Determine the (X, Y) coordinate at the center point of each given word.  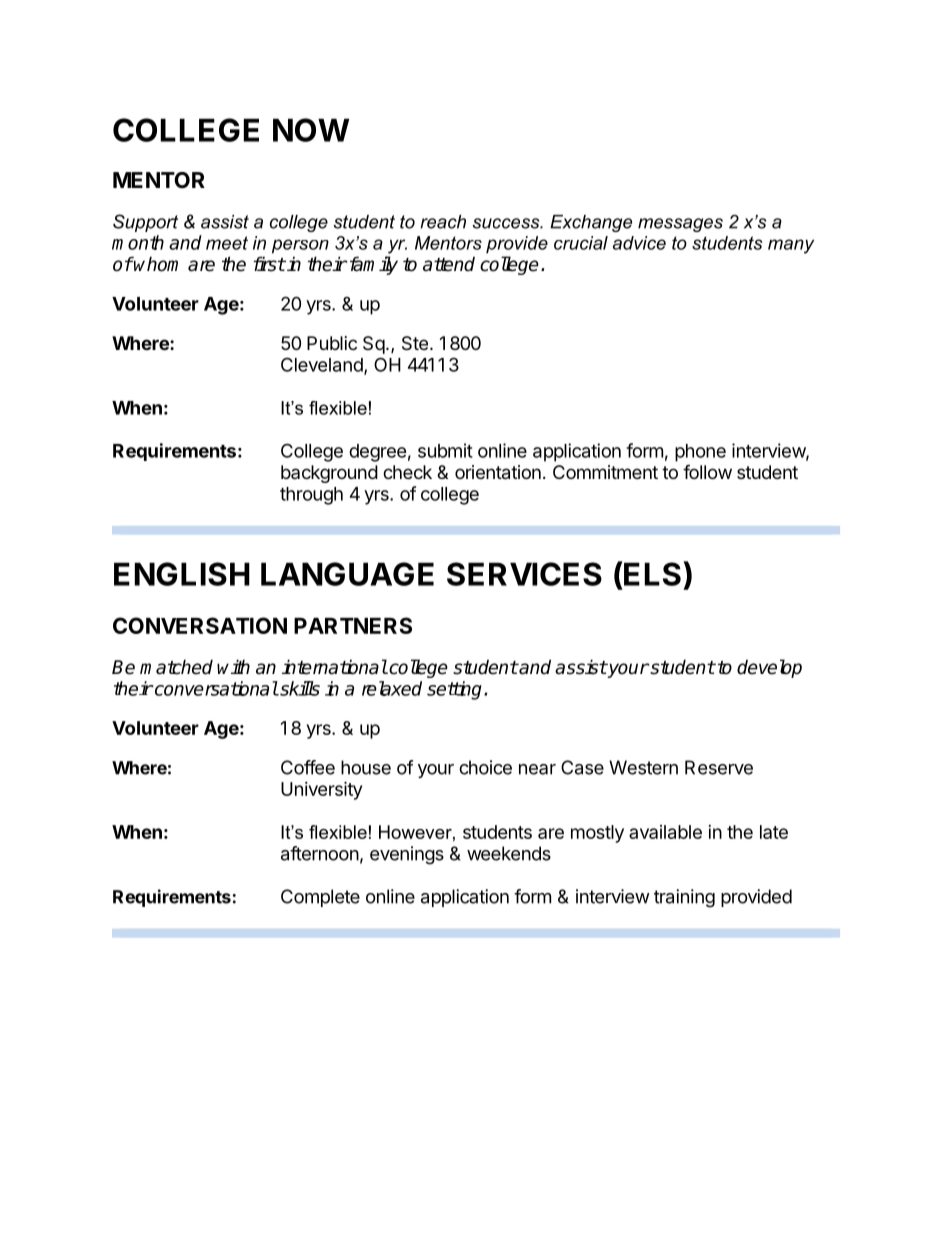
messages (680, 225)
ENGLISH (182, 574)
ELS (653, 573)
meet (227, 243)
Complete (320, 898)
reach (443, 222)
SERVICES (524, 574)
